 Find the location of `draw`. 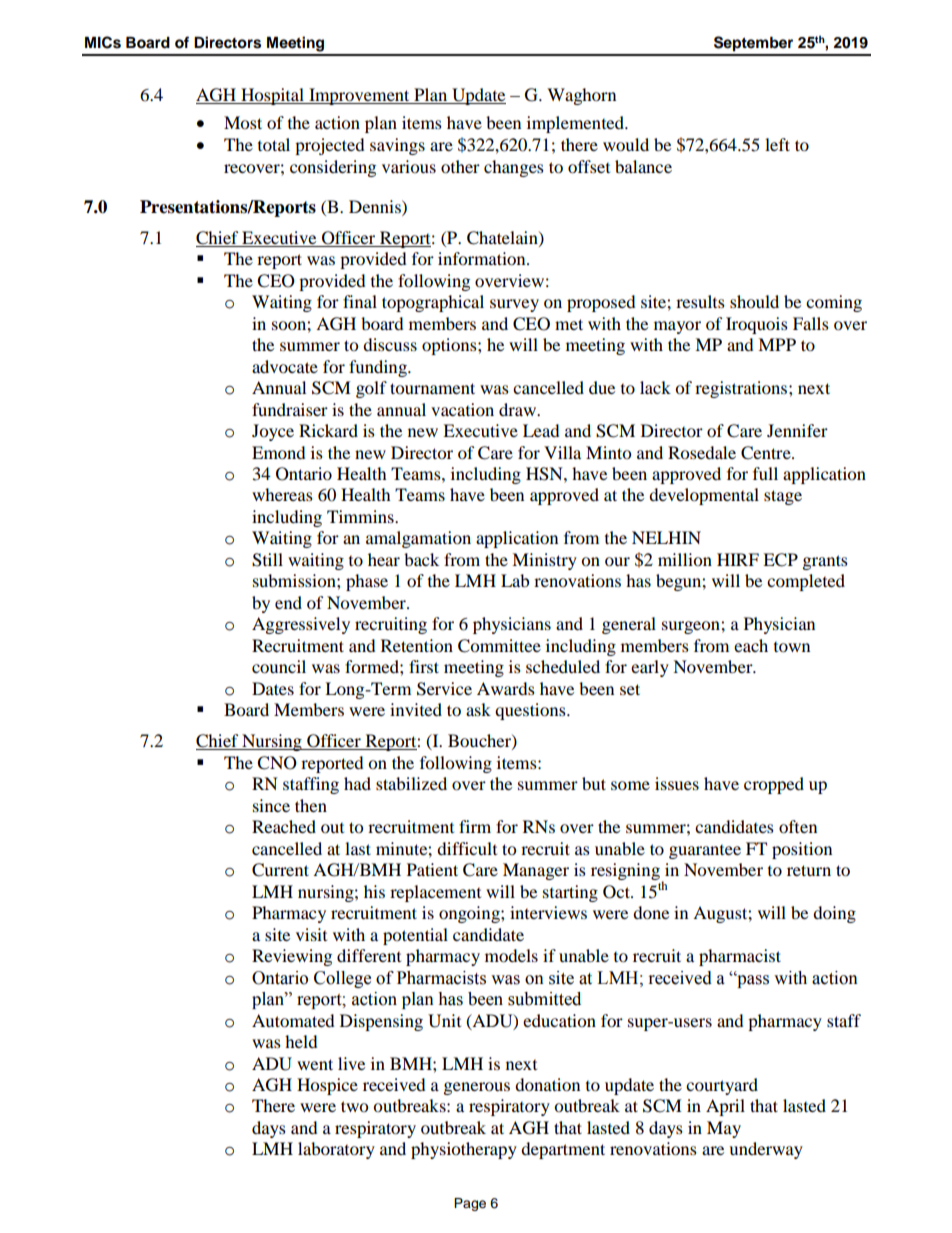

draw is located at coordinates (518, 409).
